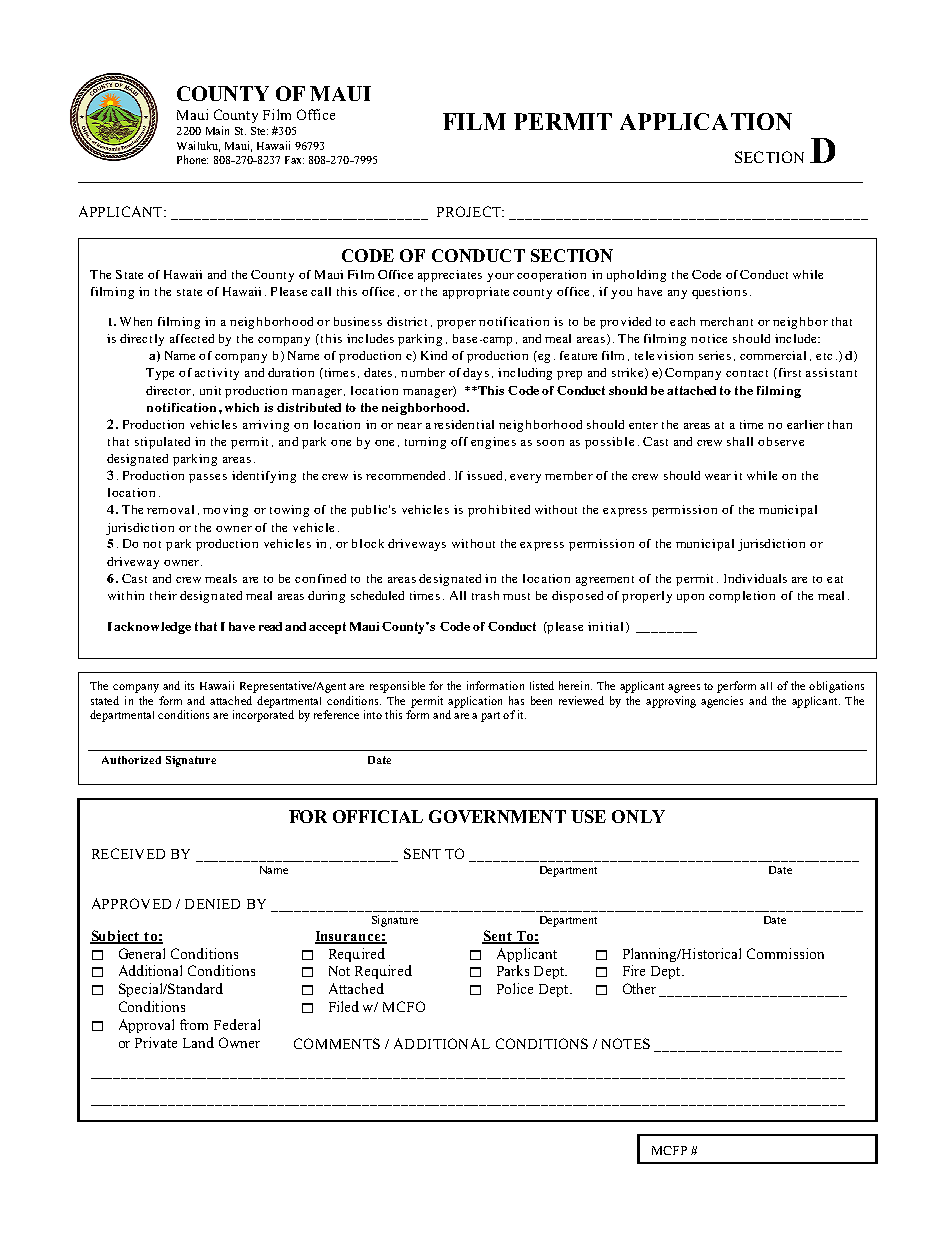 The width and height of the page is (952, 1233). I want to click on days, so click(476, 374).
